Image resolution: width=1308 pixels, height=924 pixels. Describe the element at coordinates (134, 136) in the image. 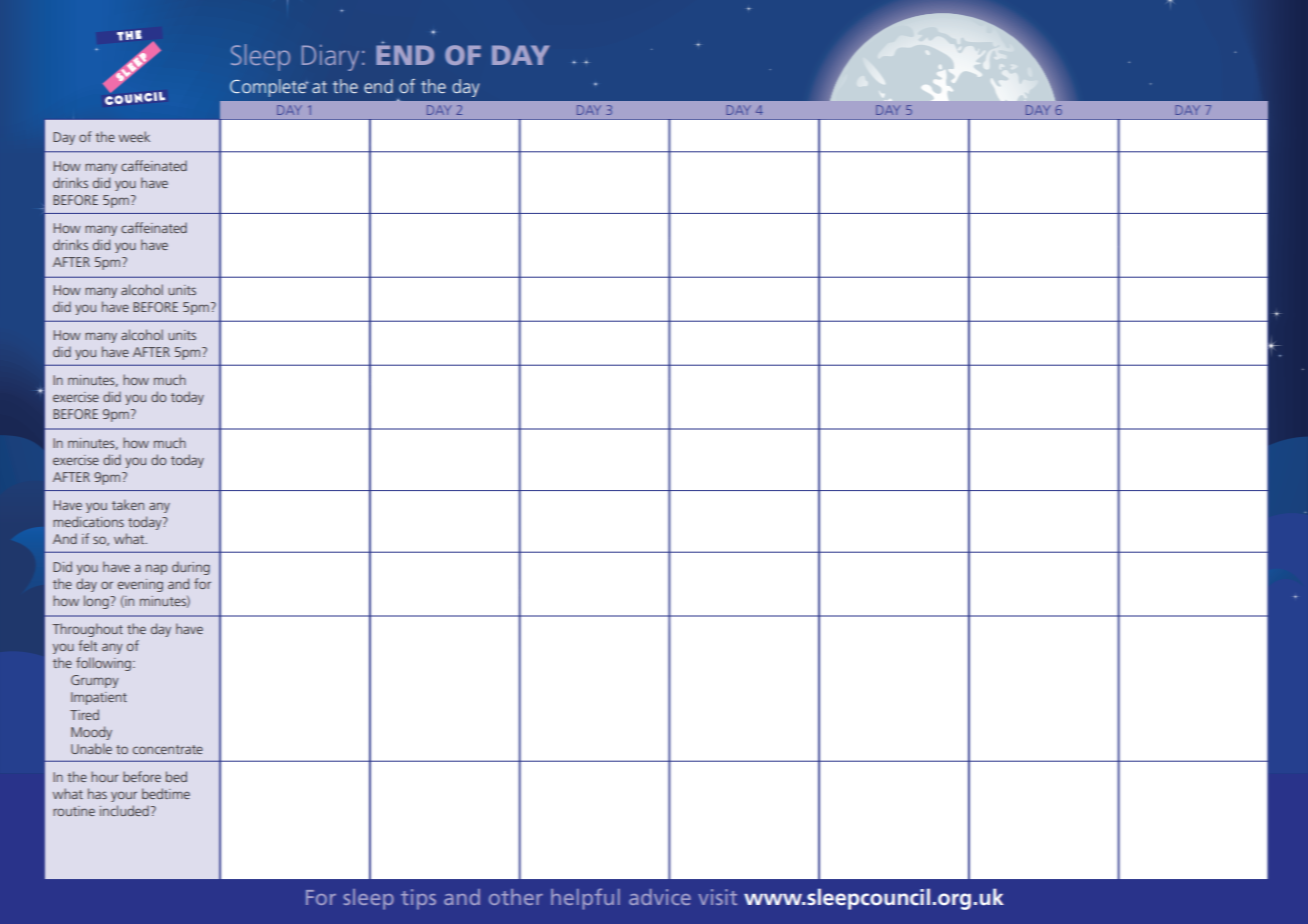

I see `week` at that location.
